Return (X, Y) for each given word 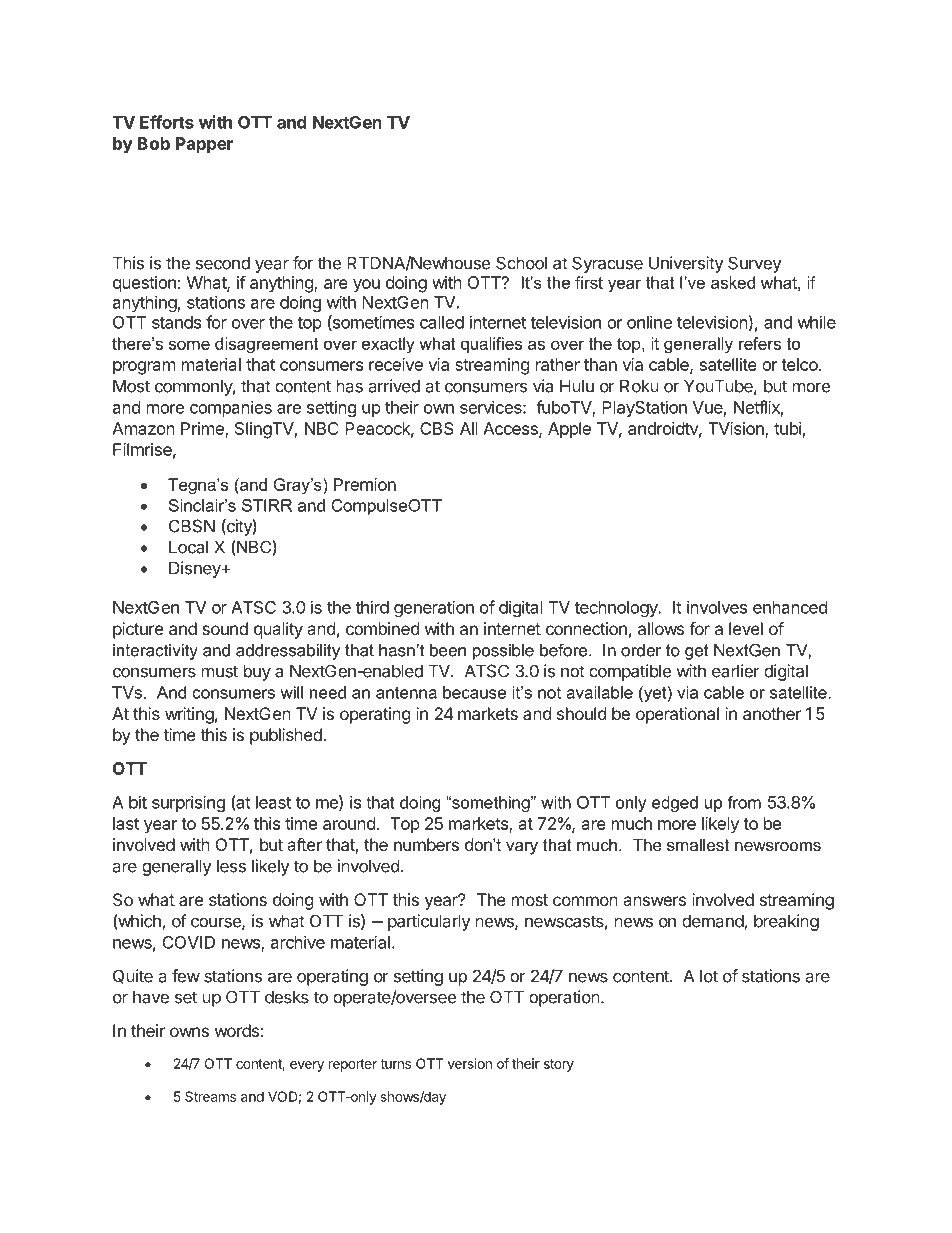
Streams (210, 1096)
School (521, 263)
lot (709, 976)
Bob (154, 143)
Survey (755, 264)
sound (225, 628)
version (470, 1063)
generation (434, 609)
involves (717, 607)
